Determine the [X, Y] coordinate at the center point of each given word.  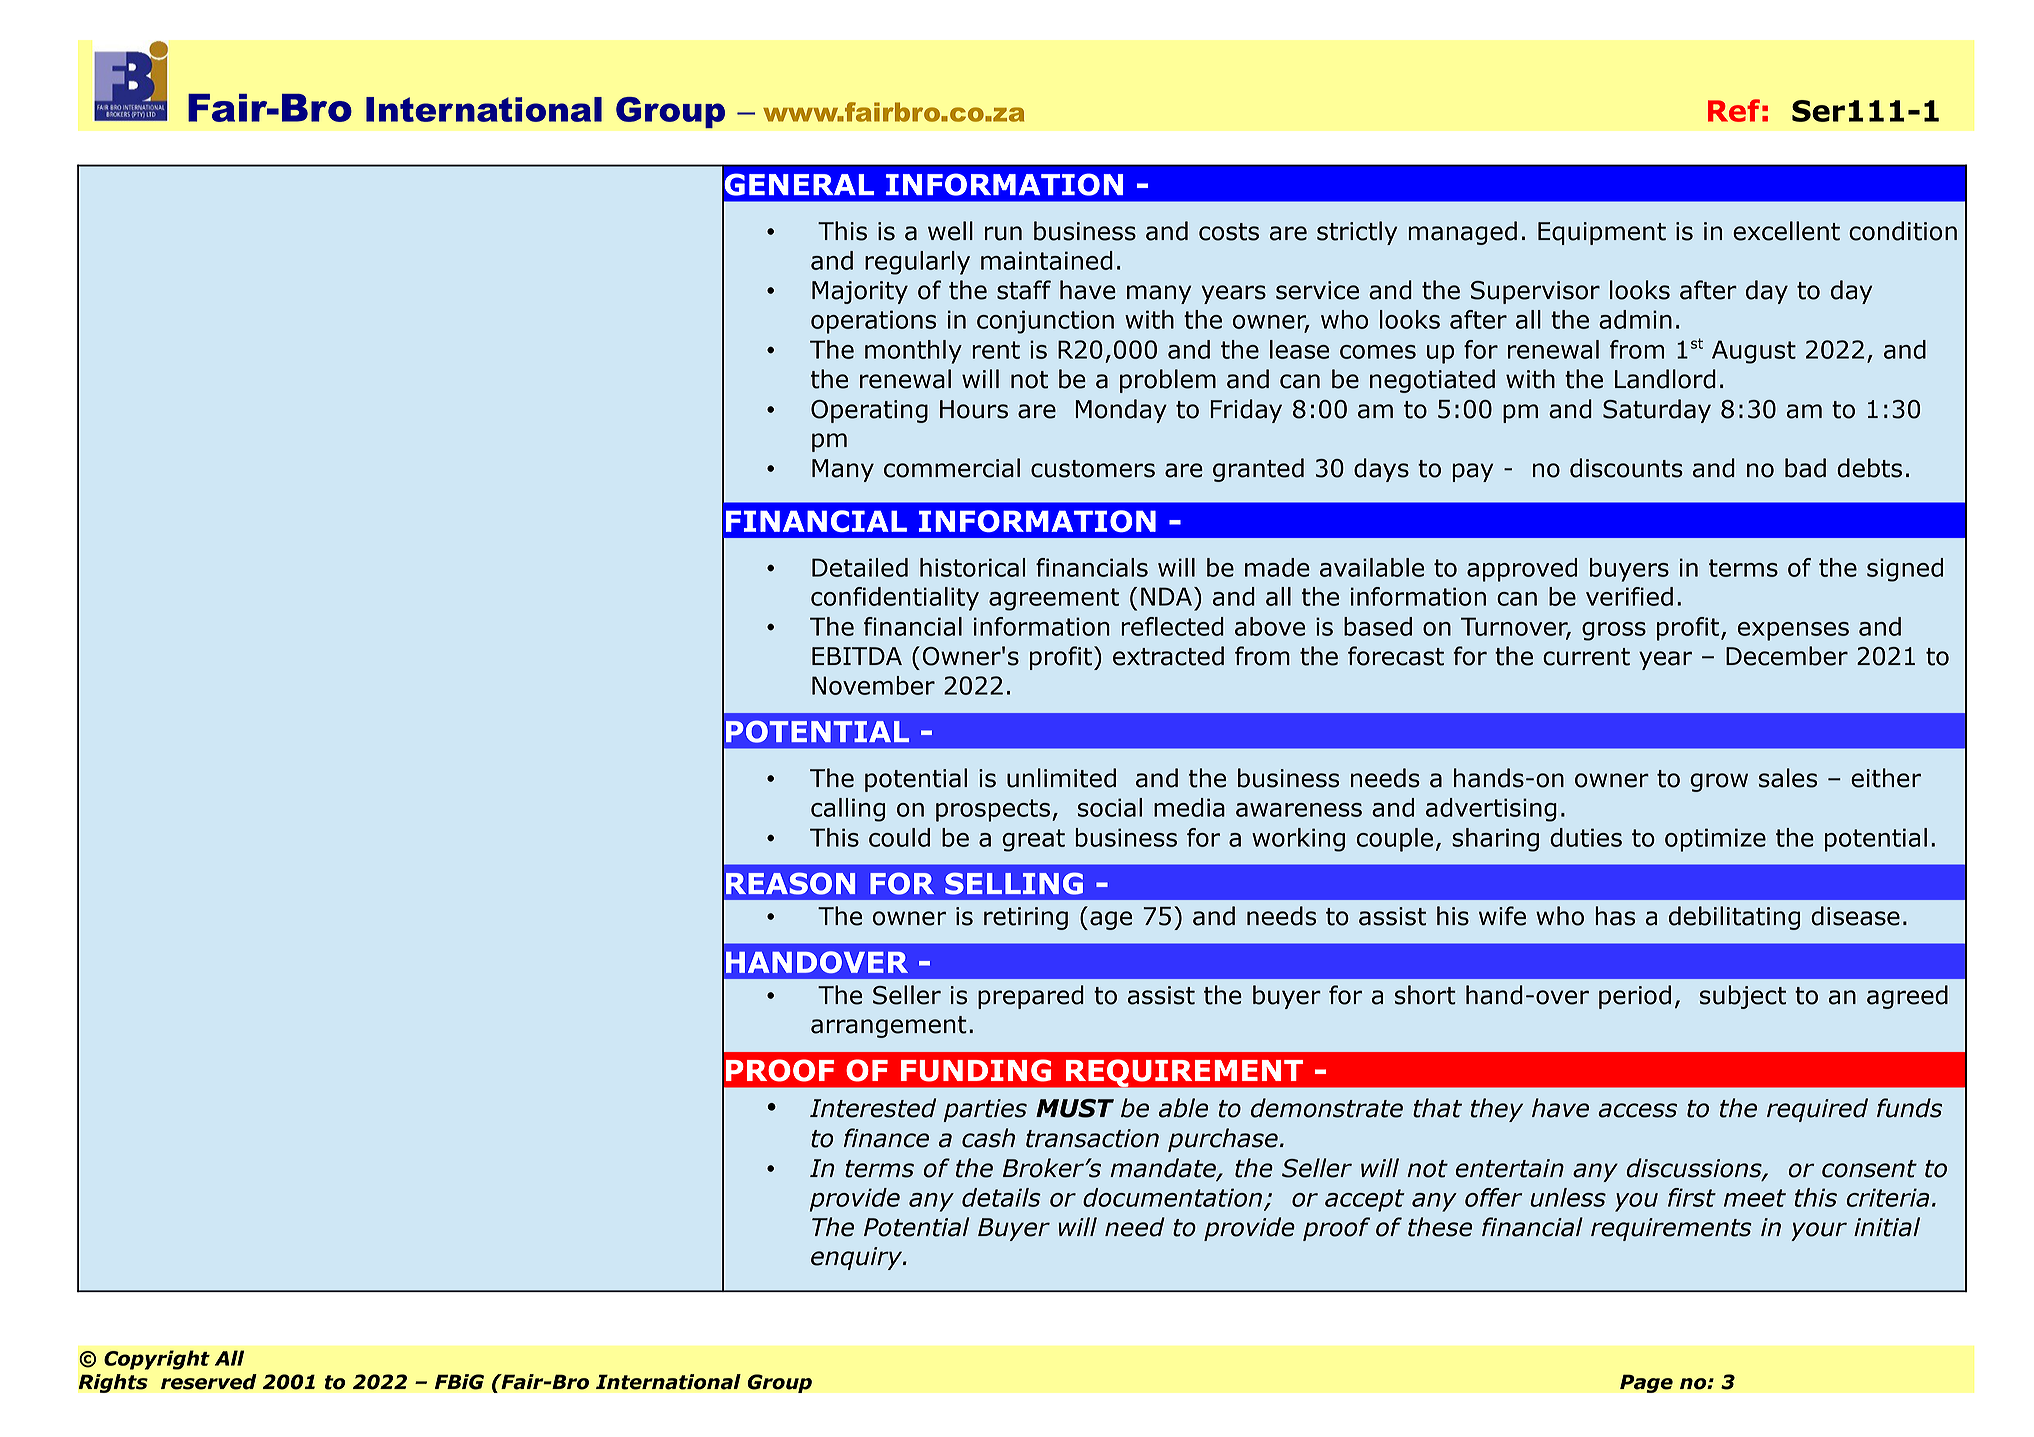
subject [1743, 997]
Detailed [860, 567]
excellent [1786, 231]
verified [1629, 596]
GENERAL [798, 184]
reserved [209, 1382]
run [1003, 233]
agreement [1054, 599]
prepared [1031, 997]
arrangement [889, 1027]
